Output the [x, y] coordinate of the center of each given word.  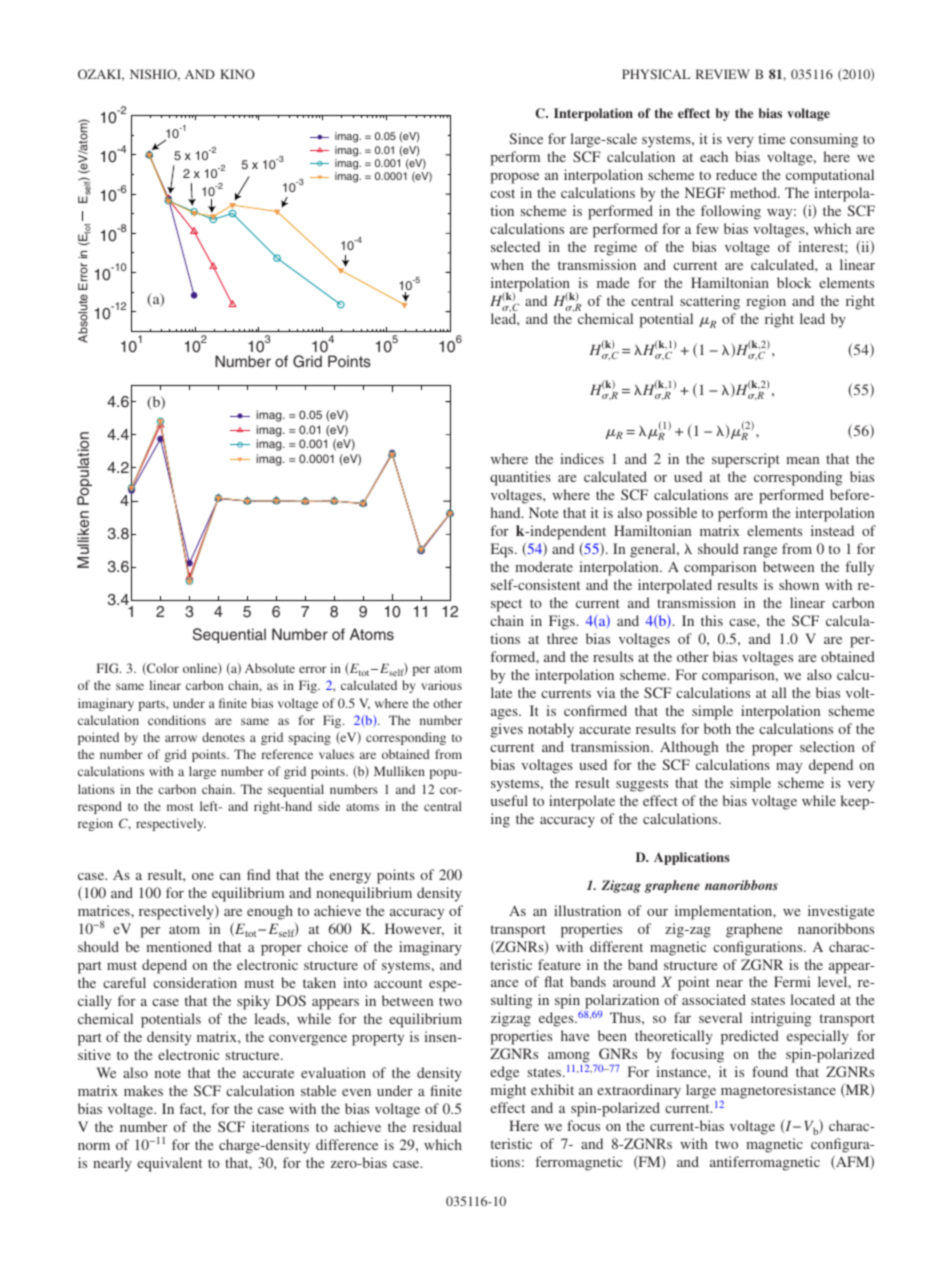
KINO [237, 74]
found [770, 1071]
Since [526, 138]
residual [437, 1126]
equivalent [169, 1164]
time [772, 138]
